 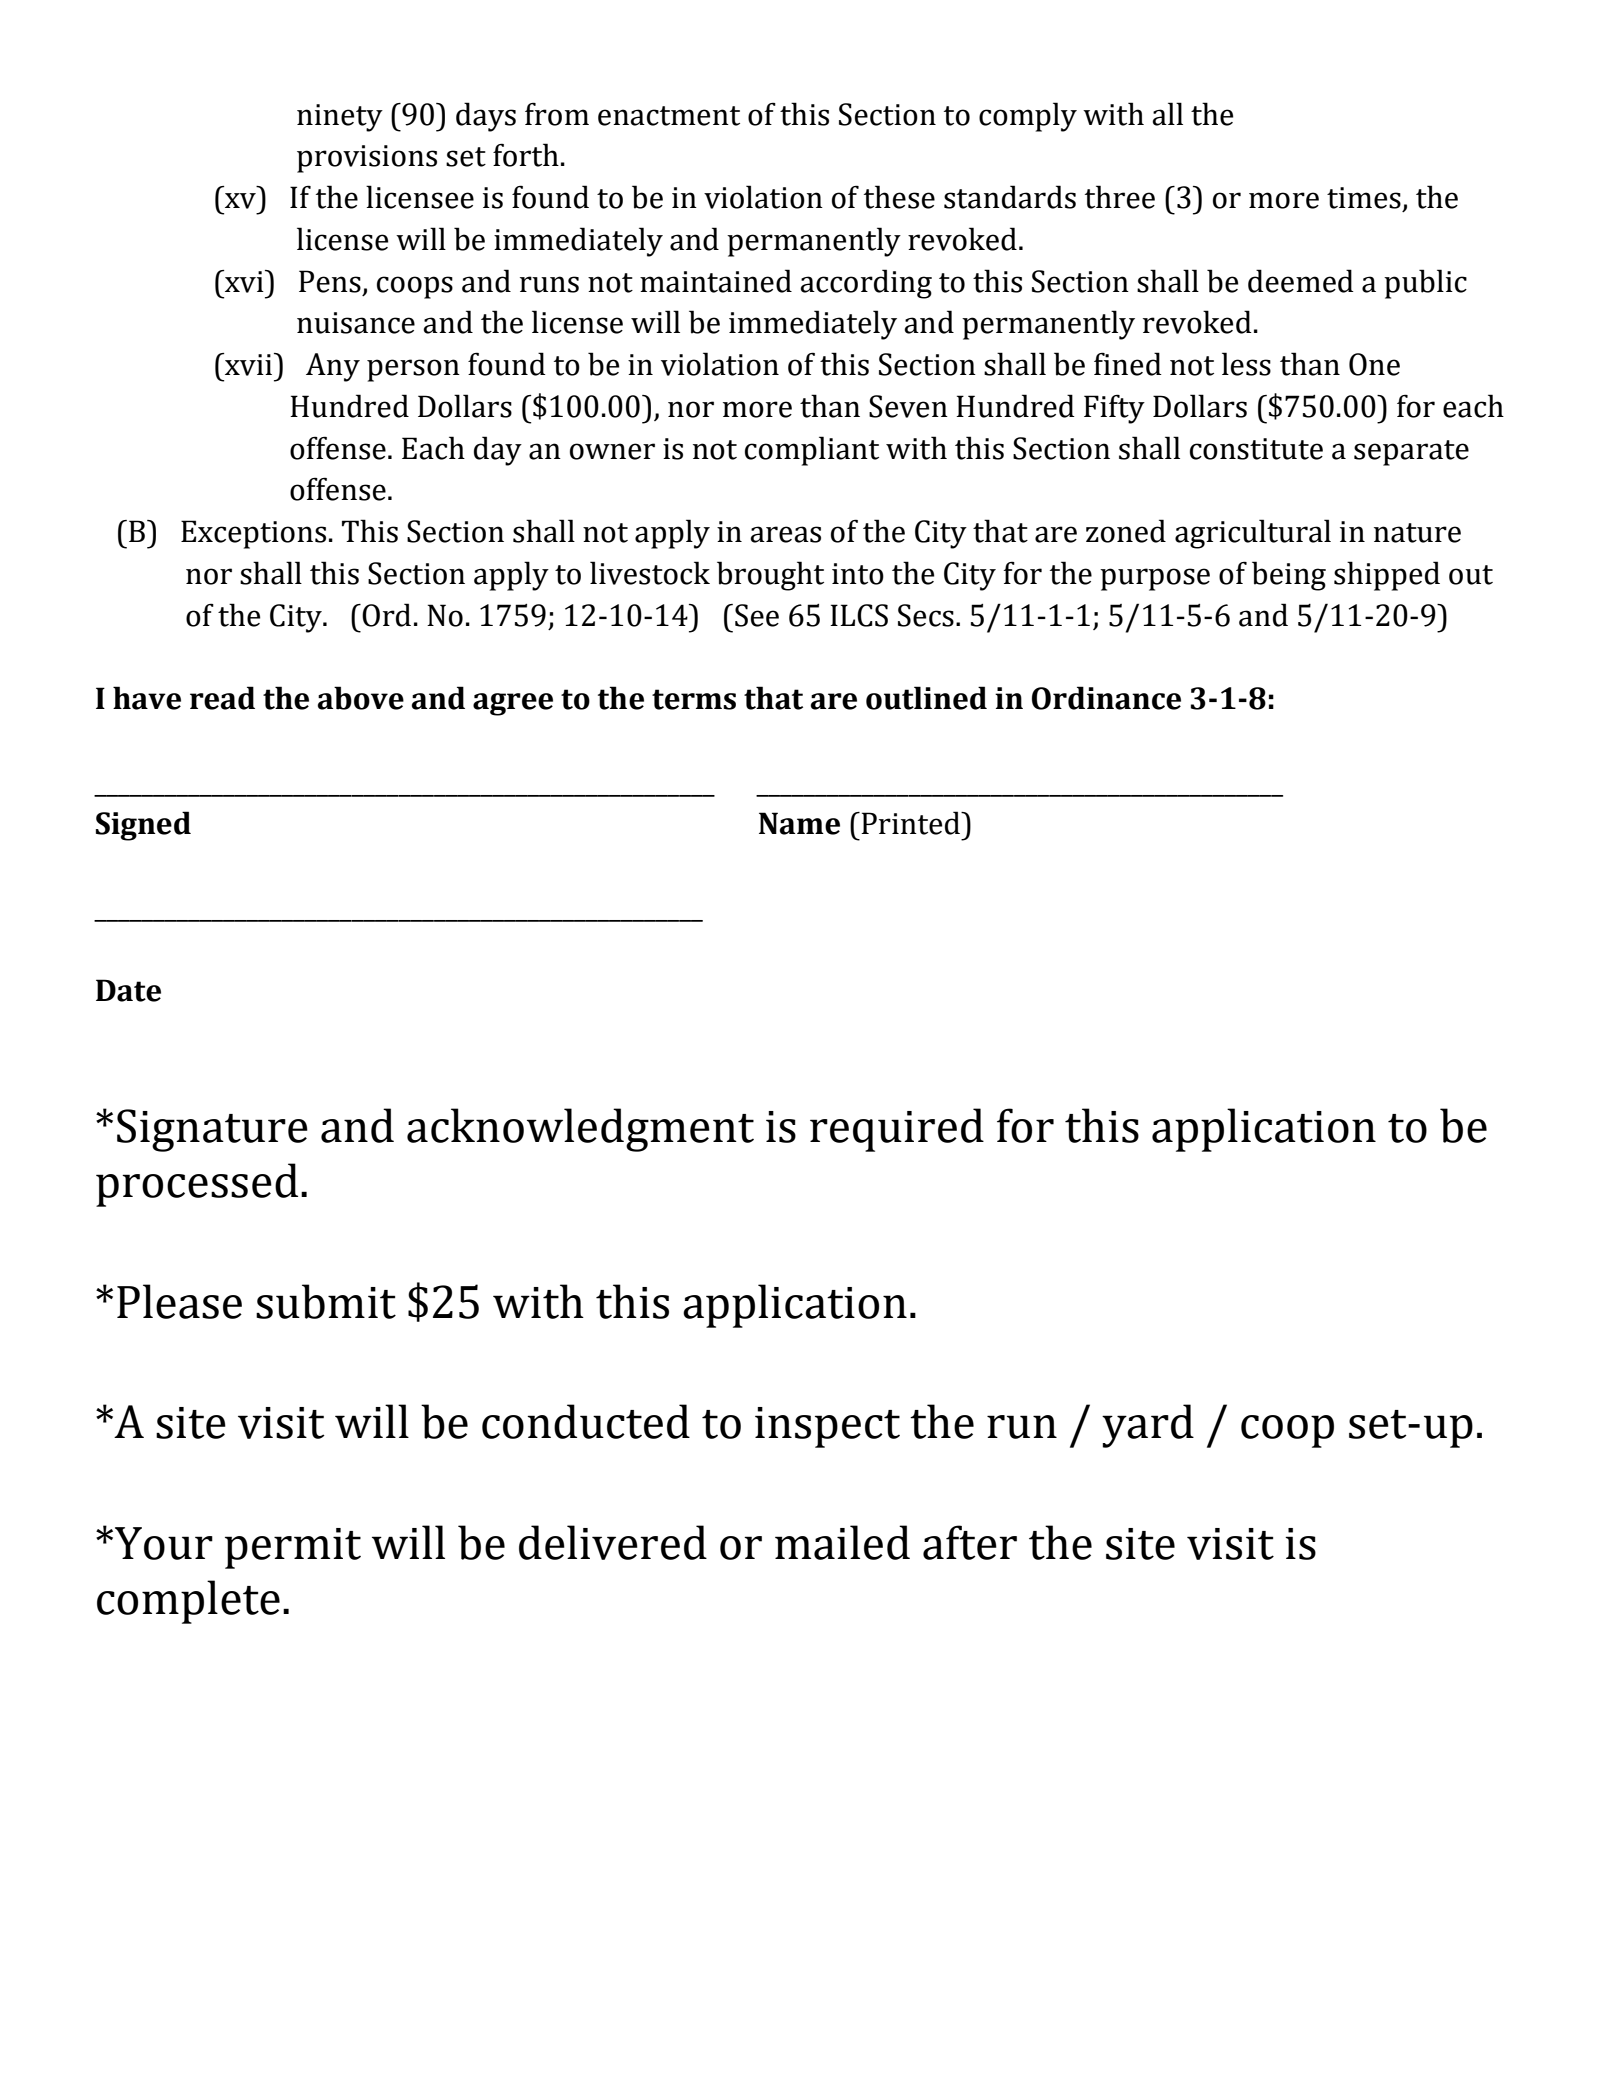 I want to click on Printed, so click(x=911, y=823).
